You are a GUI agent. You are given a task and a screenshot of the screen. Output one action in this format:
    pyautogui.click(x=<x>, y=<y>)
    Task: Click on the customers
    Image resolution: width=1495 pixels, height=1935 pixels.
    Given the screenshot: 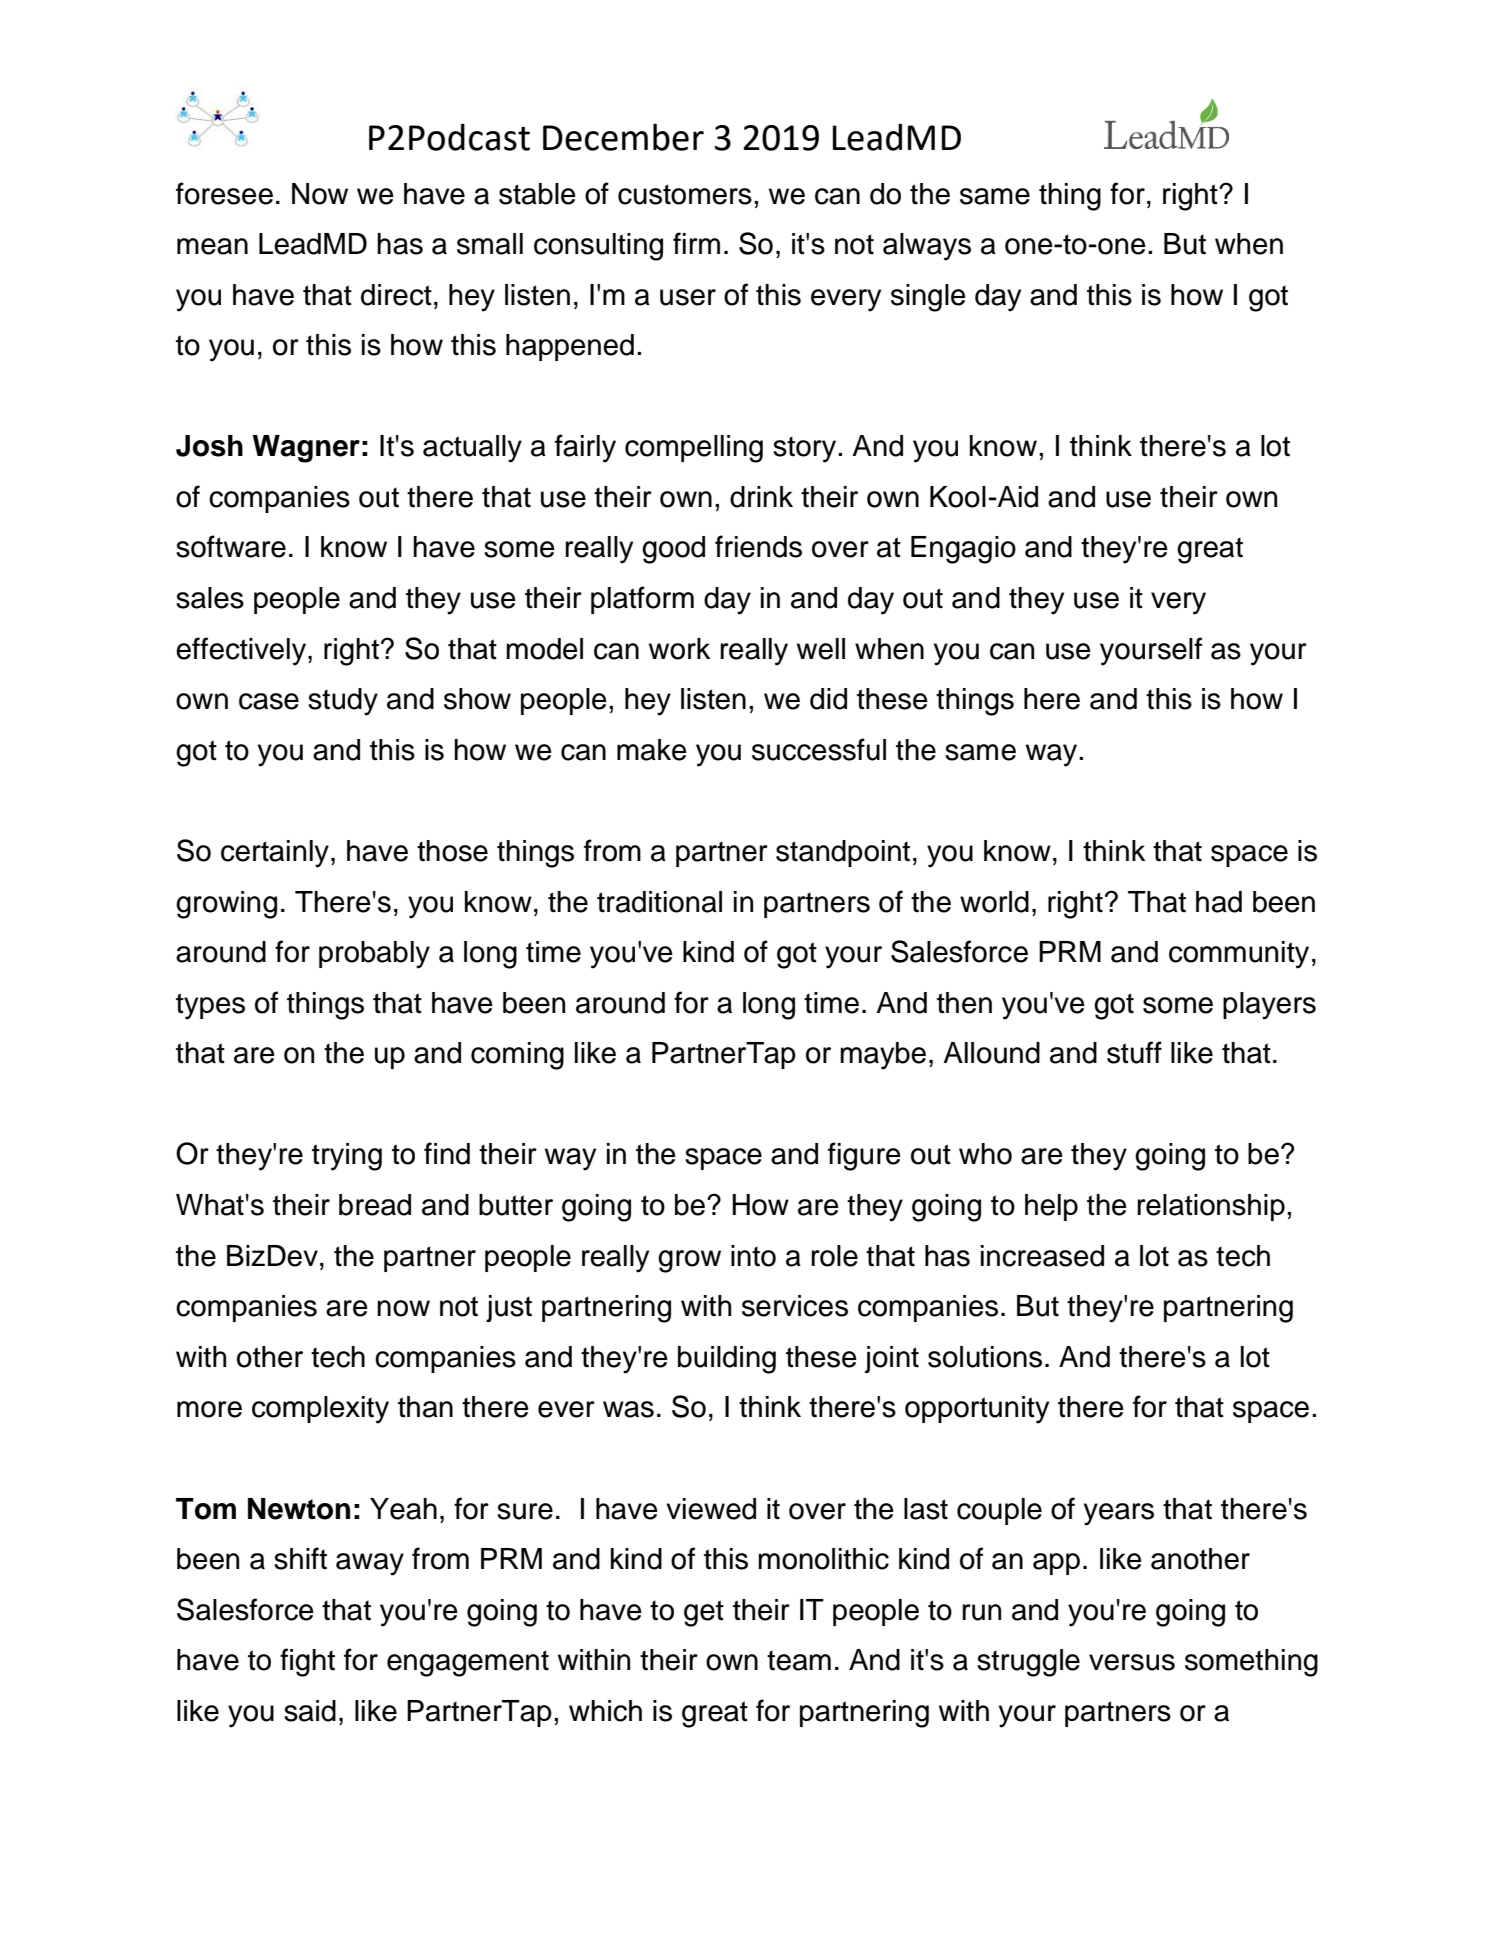 What is the action you would take?
    pyautogui.click(x=685, y=194)
